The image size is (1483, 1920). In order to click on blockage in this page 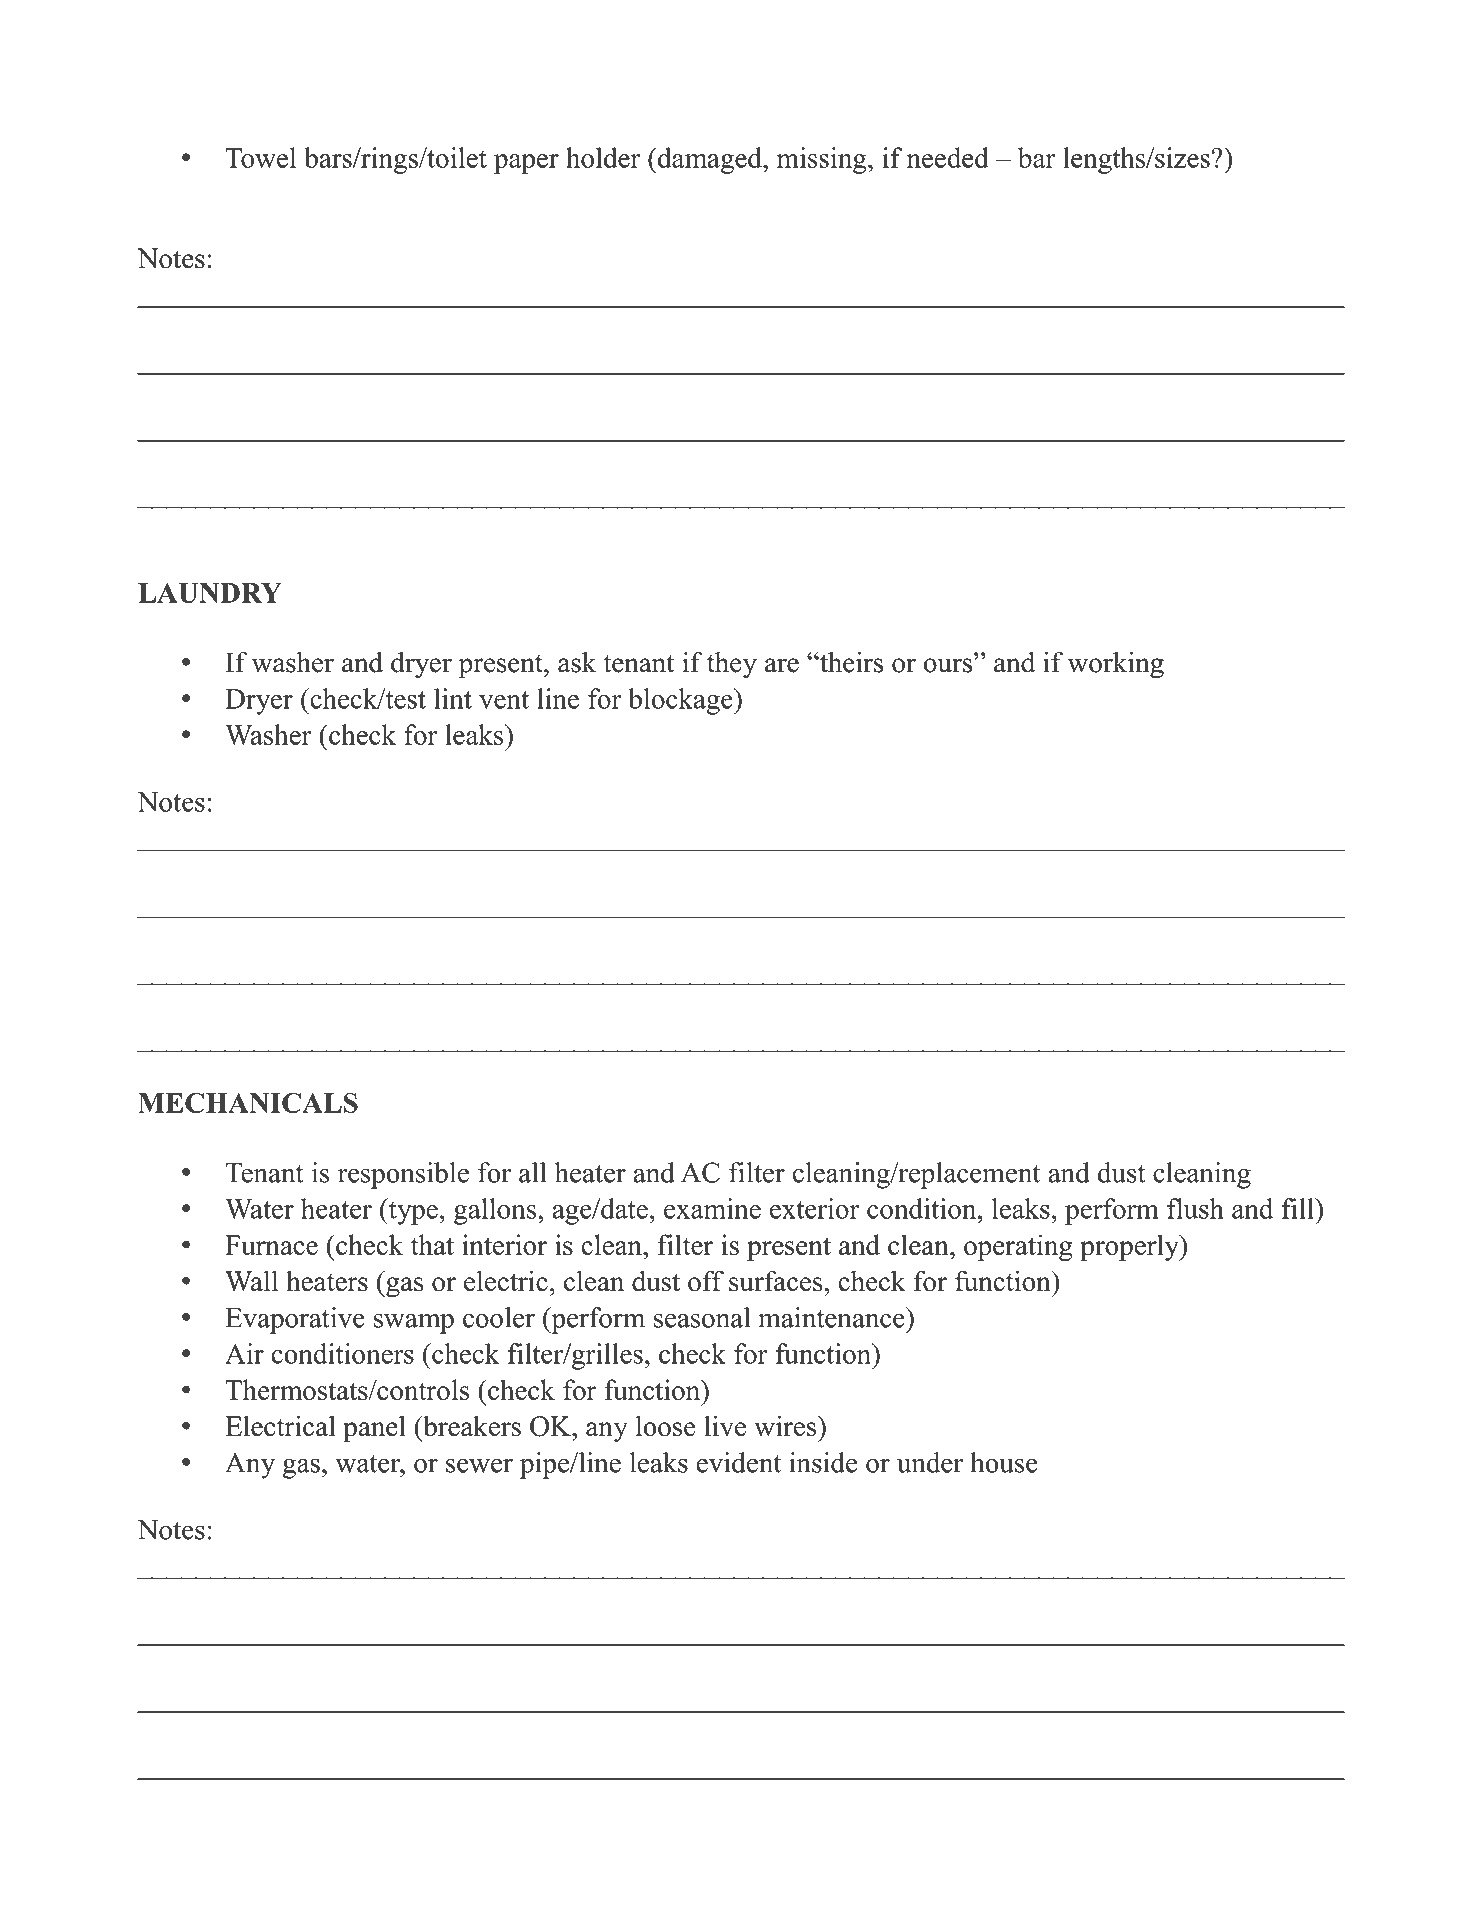, I will do `click(681, 701)`.
